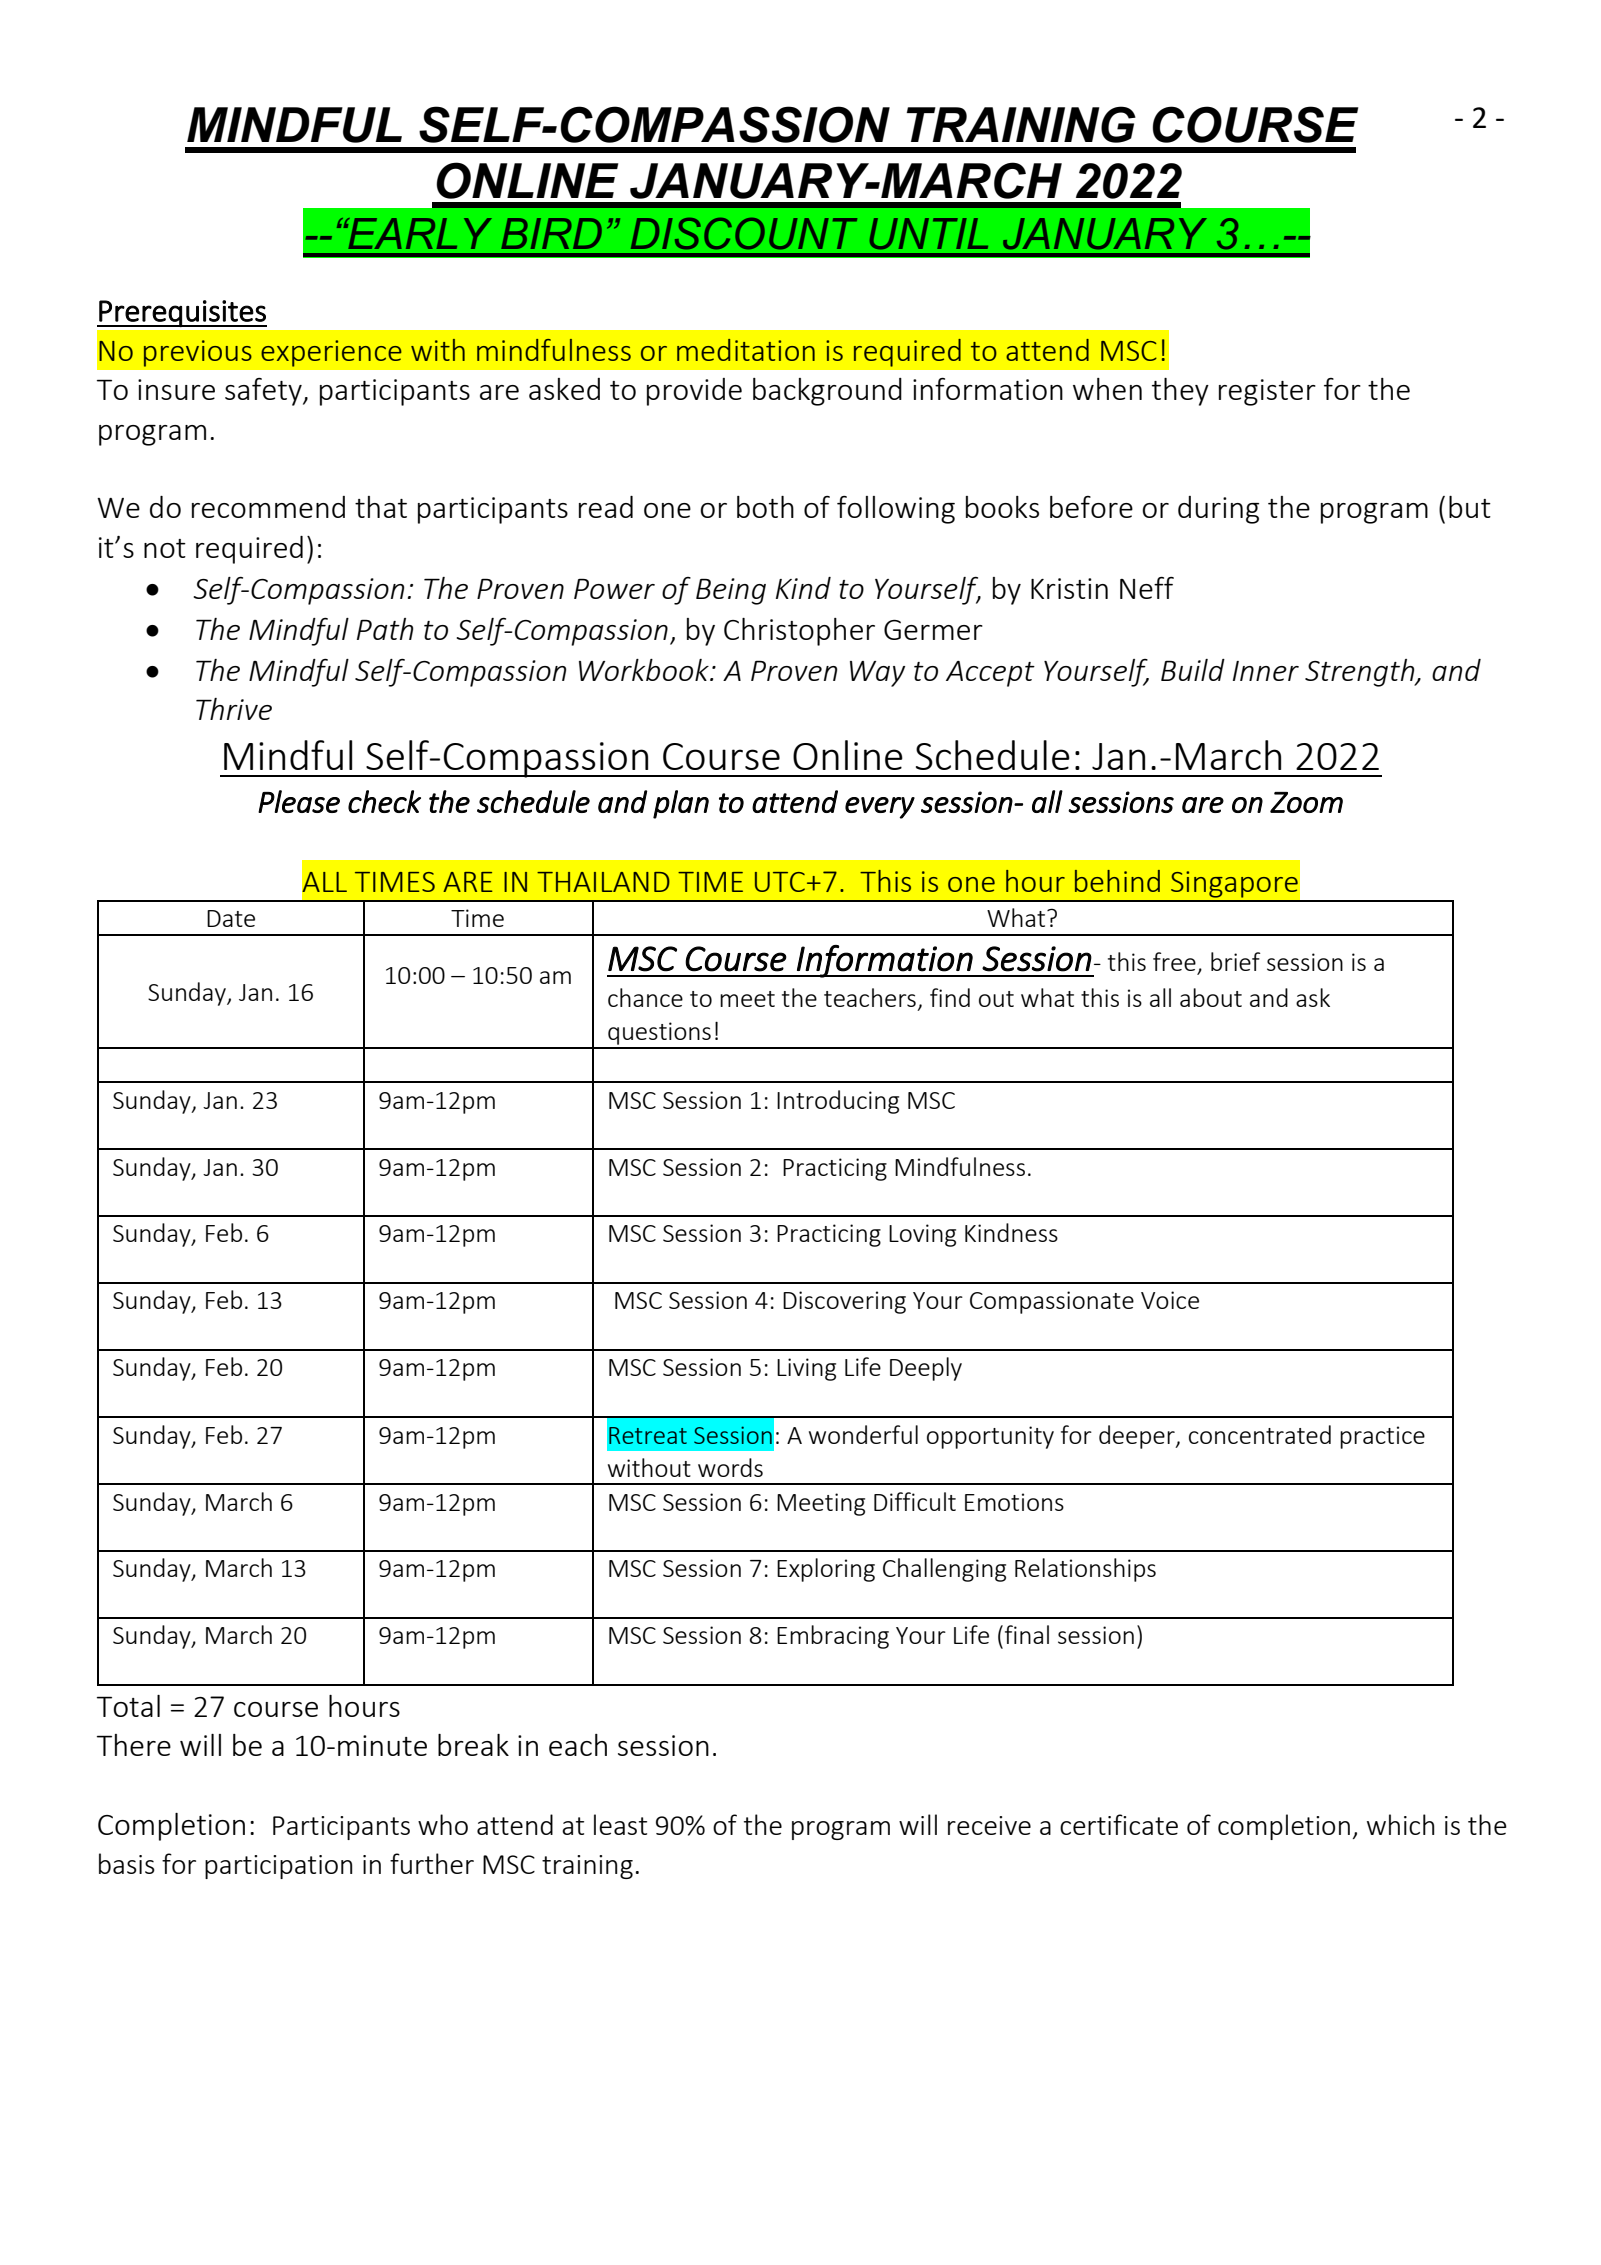 This document has width=1601, height=2265. I want to click on least, so click(620, 1824).
